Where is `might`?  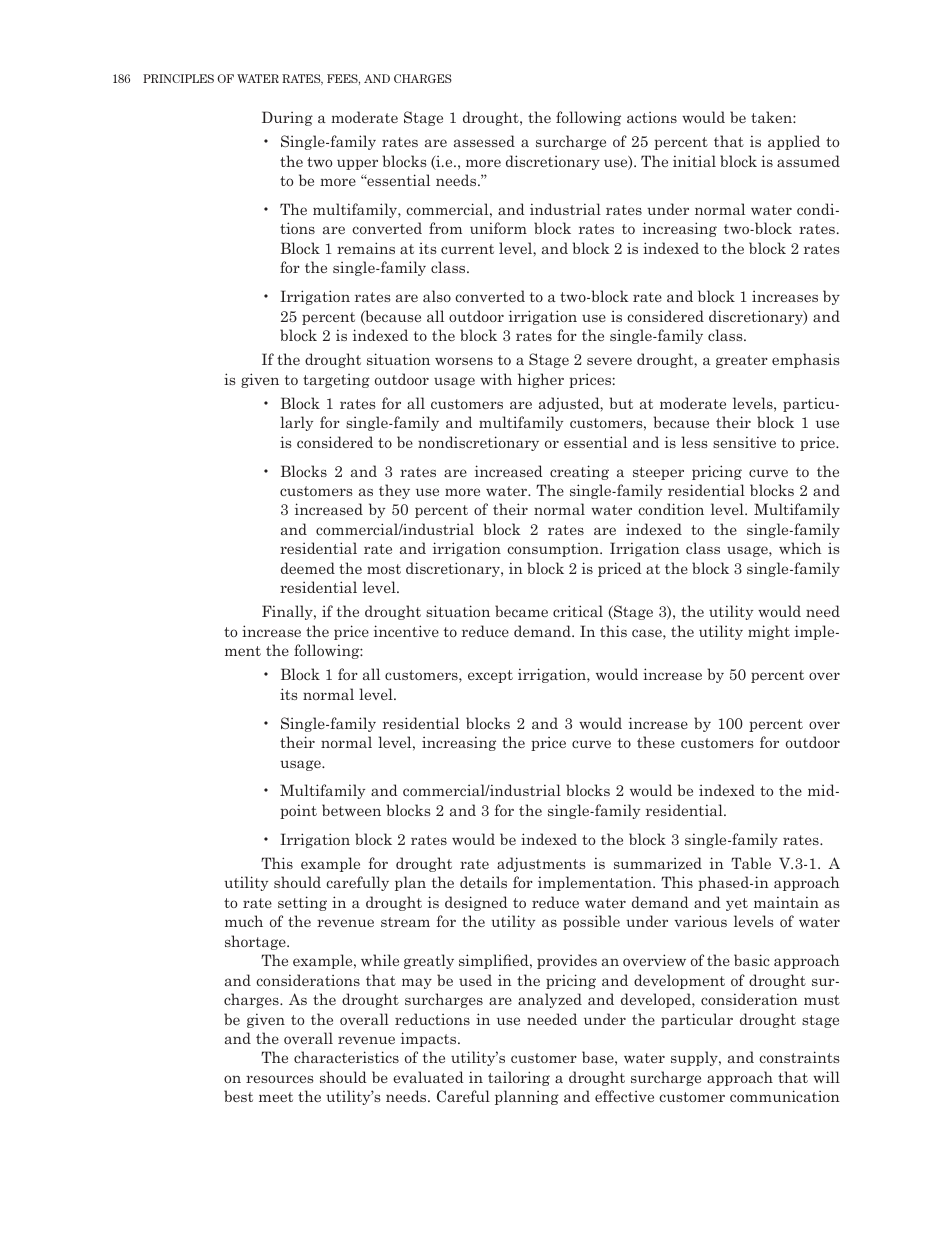
might is located at coordinates (769, 632).
